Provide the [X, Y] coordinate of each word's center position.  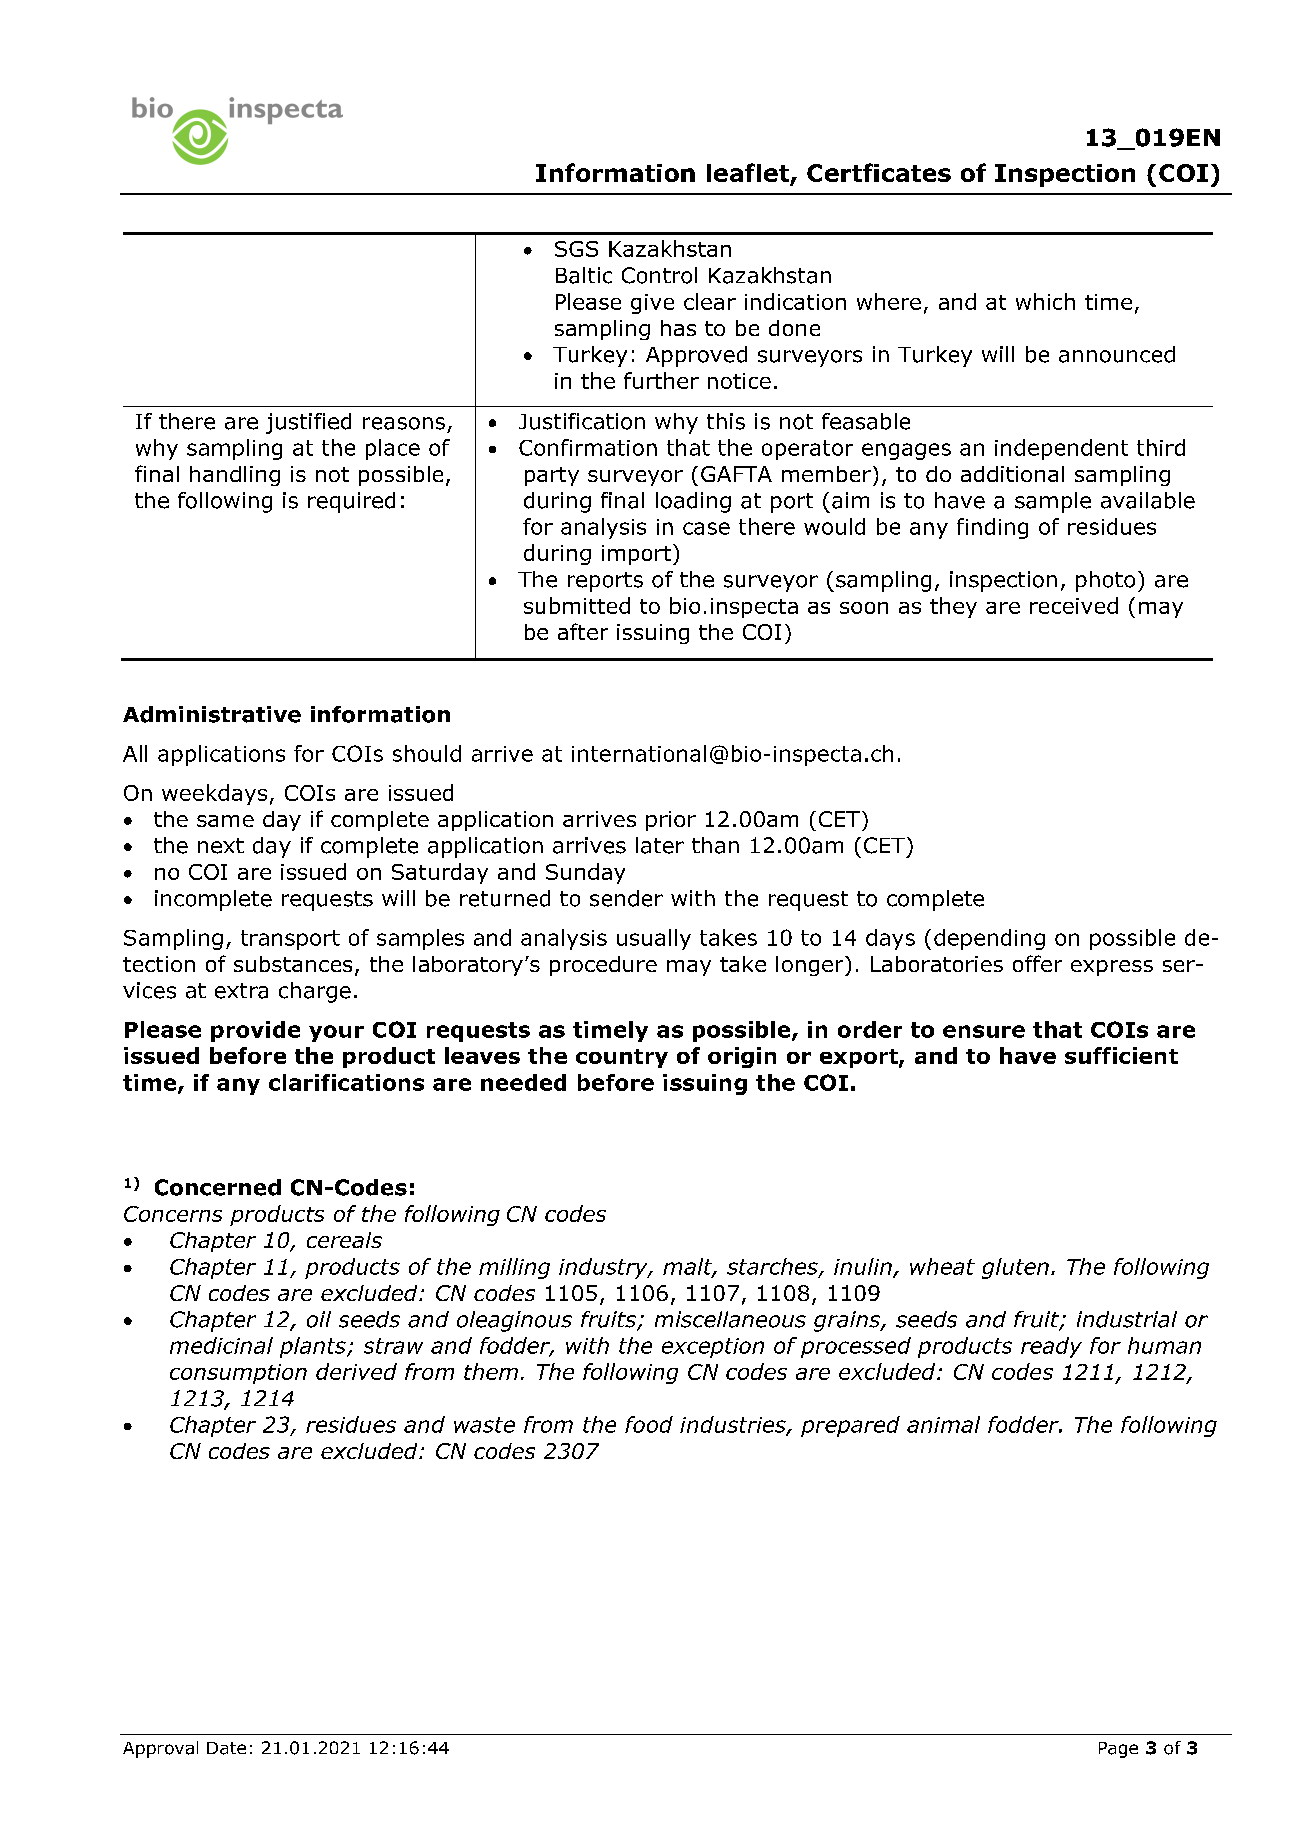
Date [226, 1748]
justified [308, 423]
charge [315, 992]
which [1045, 301]
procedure [603, 966]
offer [1037, 963]
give [652, 304]
